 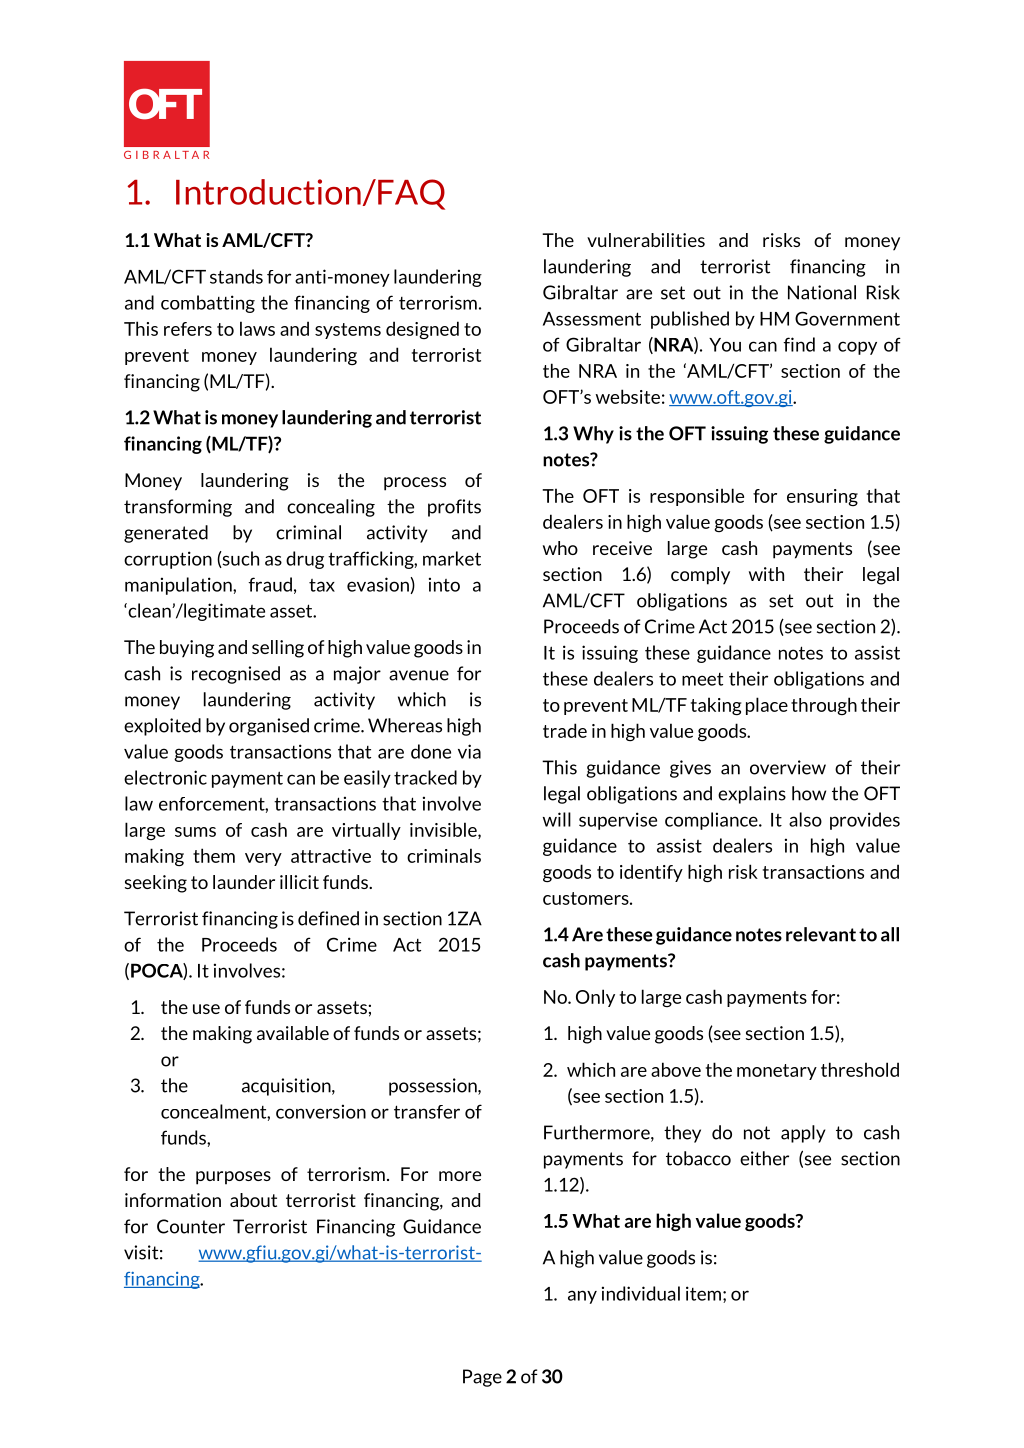 What do you see at coordinates (777, 1072) in the document?
I see `monetary` at bounding box center [777, 1072].
